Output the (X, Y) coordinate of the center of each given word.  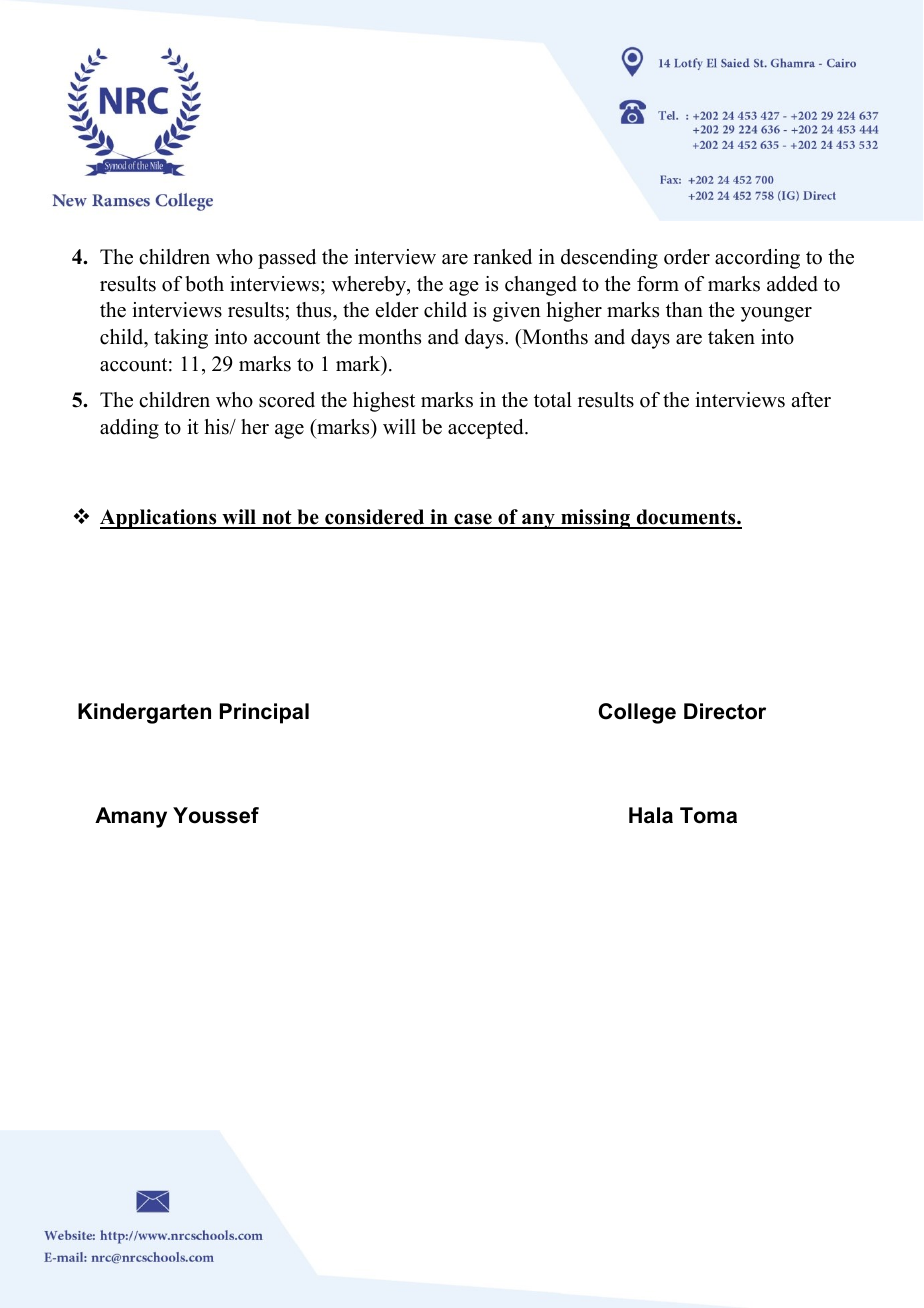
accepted (487, 429)
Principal (264, 713)
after (811, 400)
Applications (159, 519)
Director (725, 711)
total (553, 400)
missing (596, 519)
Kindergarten (144, 713)
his (218, 427)
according (757, 259)
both (204, 284)
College (637, 713)
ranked (502, 257)
